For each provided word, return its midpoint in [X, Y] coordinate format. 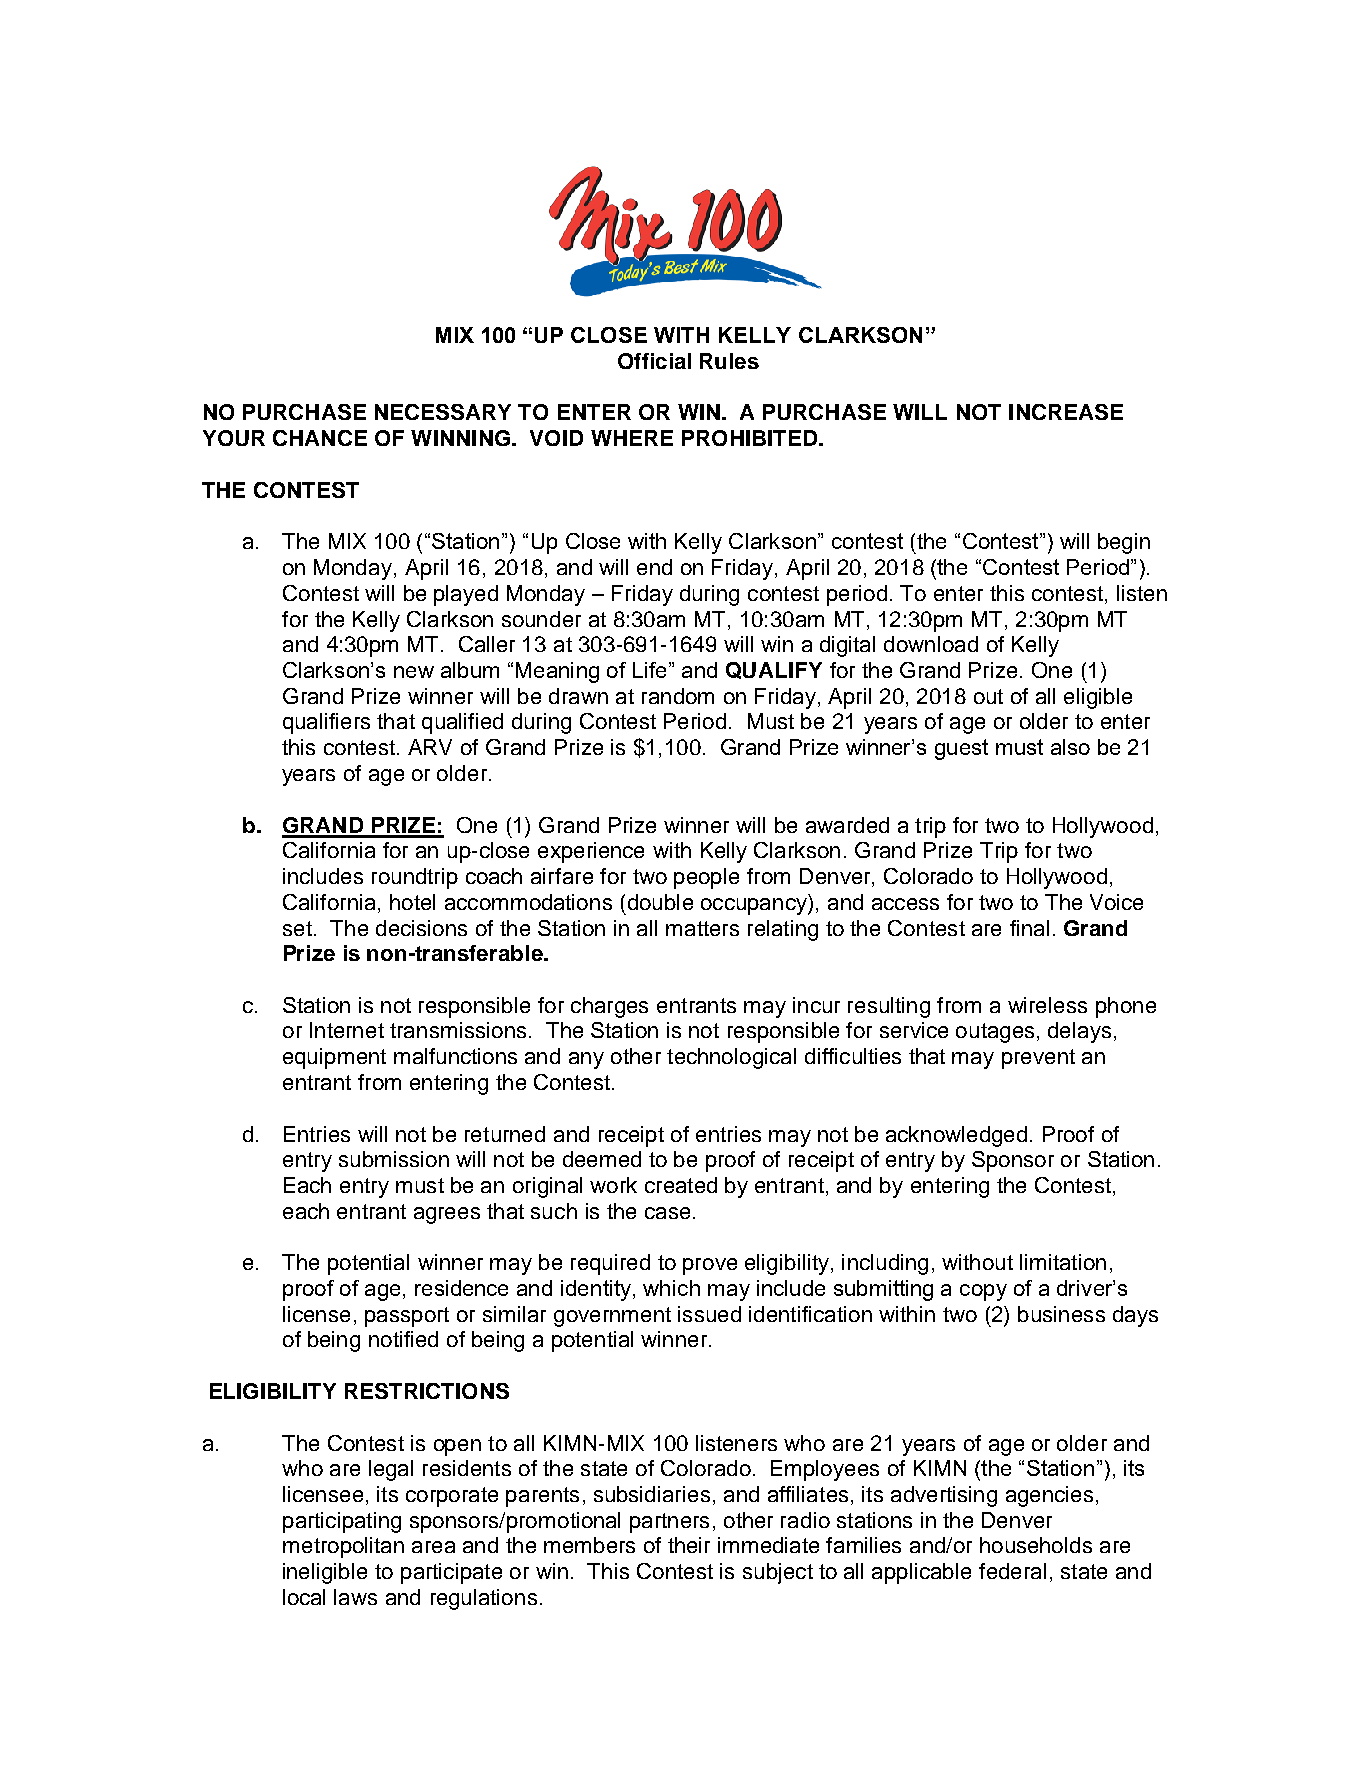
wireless [1047, 1005]
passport [407, 1317]
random [678, 696]
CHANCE [320, 438]
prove [710, 1266]
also [1070, 747]
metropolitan [343, 1547]
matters [702, 928]
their [689, 1545]
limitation [1063, 1262]
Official [654, 361]
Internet [347, 1030]
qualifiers [326, 723]
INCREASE [1066, 412]
